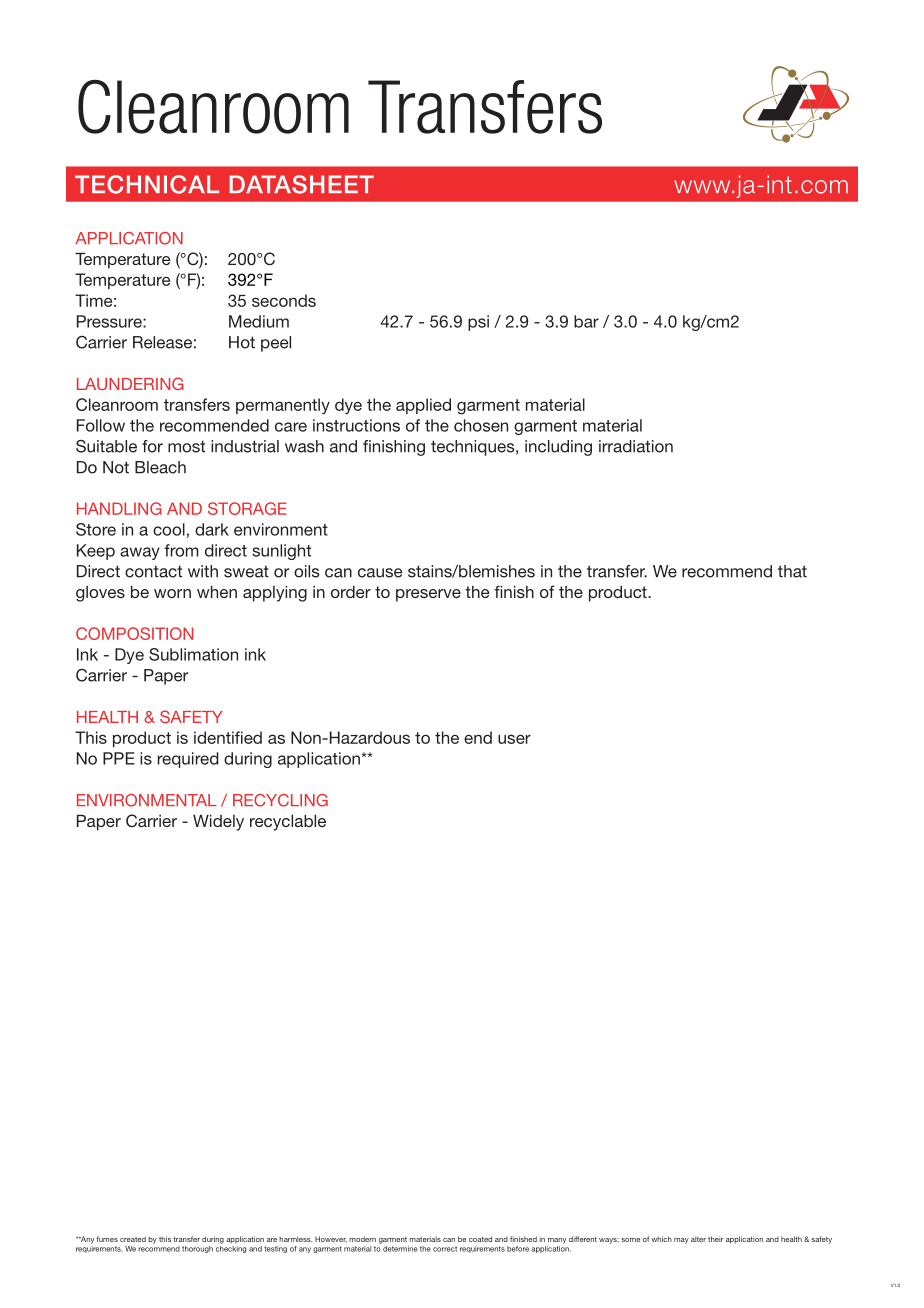 This image has width=924, height=1308. What do you see at coordinates (428, 595) in the image?
I see `preserve` at bounding box center [428, 595].
